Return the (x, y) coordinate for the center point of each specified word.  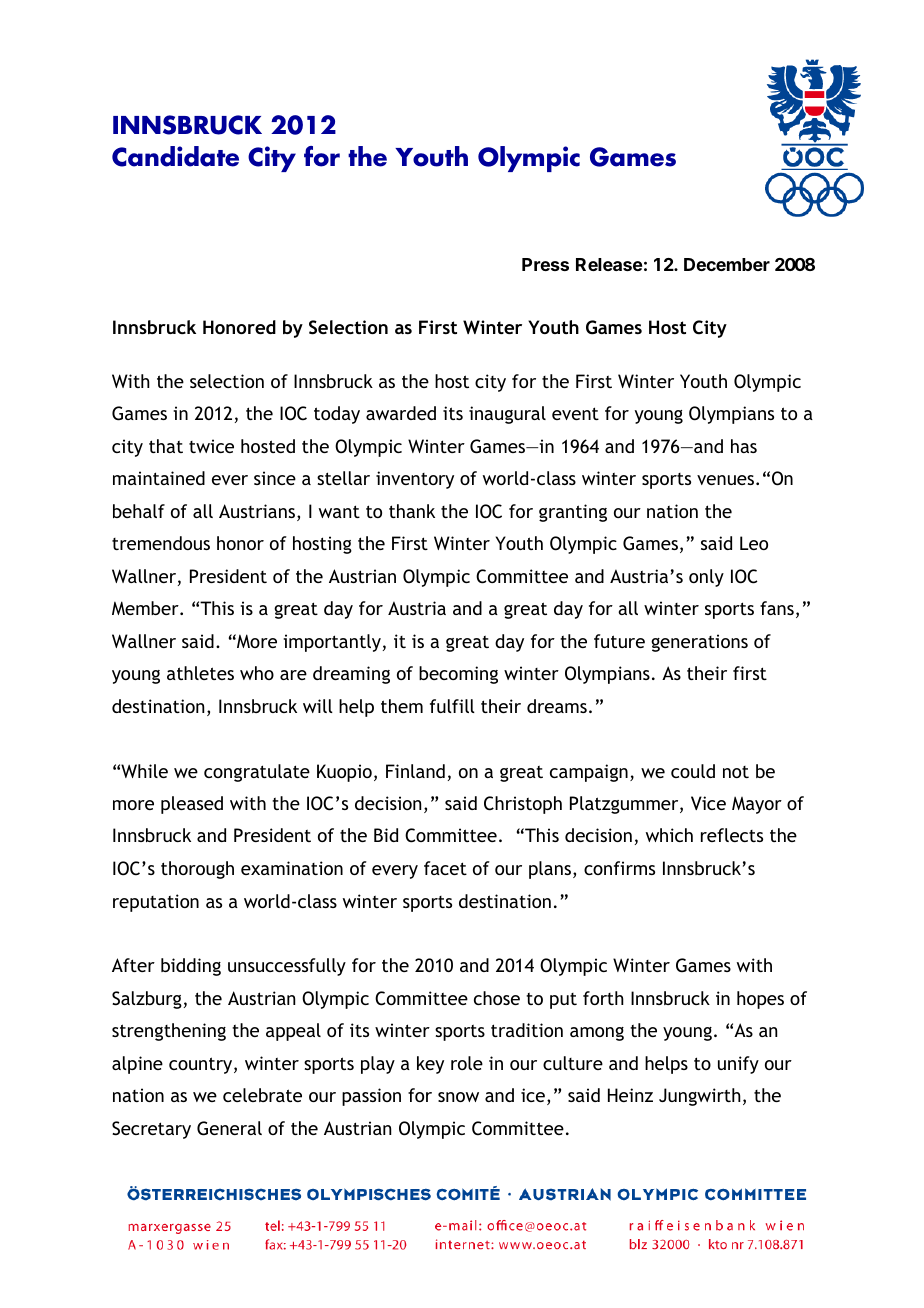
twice (211, 446)
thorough (197, 870)
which (669, 835)
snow (458, 1097)
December (727, 264)
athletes (200, 673)
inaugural (507, 415)
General (229, 1128)
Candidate (175, 156)
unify (738, 1065)
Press (545, 264)
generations (699, 643)
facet (445, 868)
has (744, 446)
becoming (458, 675)
